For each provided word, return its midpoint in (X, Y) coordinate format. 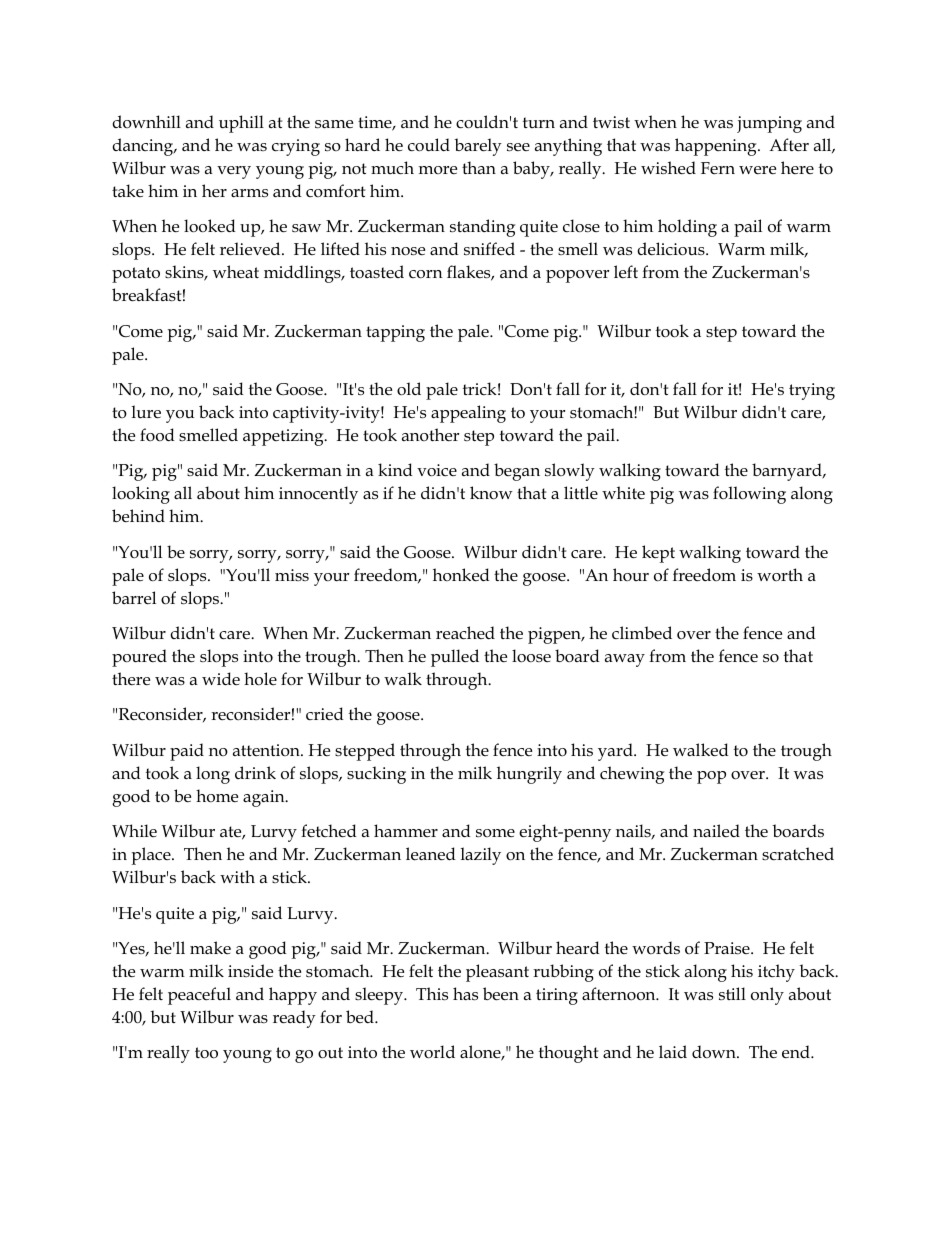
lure (146, 412)
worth (780, 574)
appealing (468, 414)
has (465, 994)
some (495, 833)
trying (812, 391)
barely (478, 147)
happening (717, 147)
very (234, 172)
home (217, 796)
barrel (134, 598)
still (732, 993)
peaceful (199, 996)
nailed (716, 831)
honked (461, 575)
